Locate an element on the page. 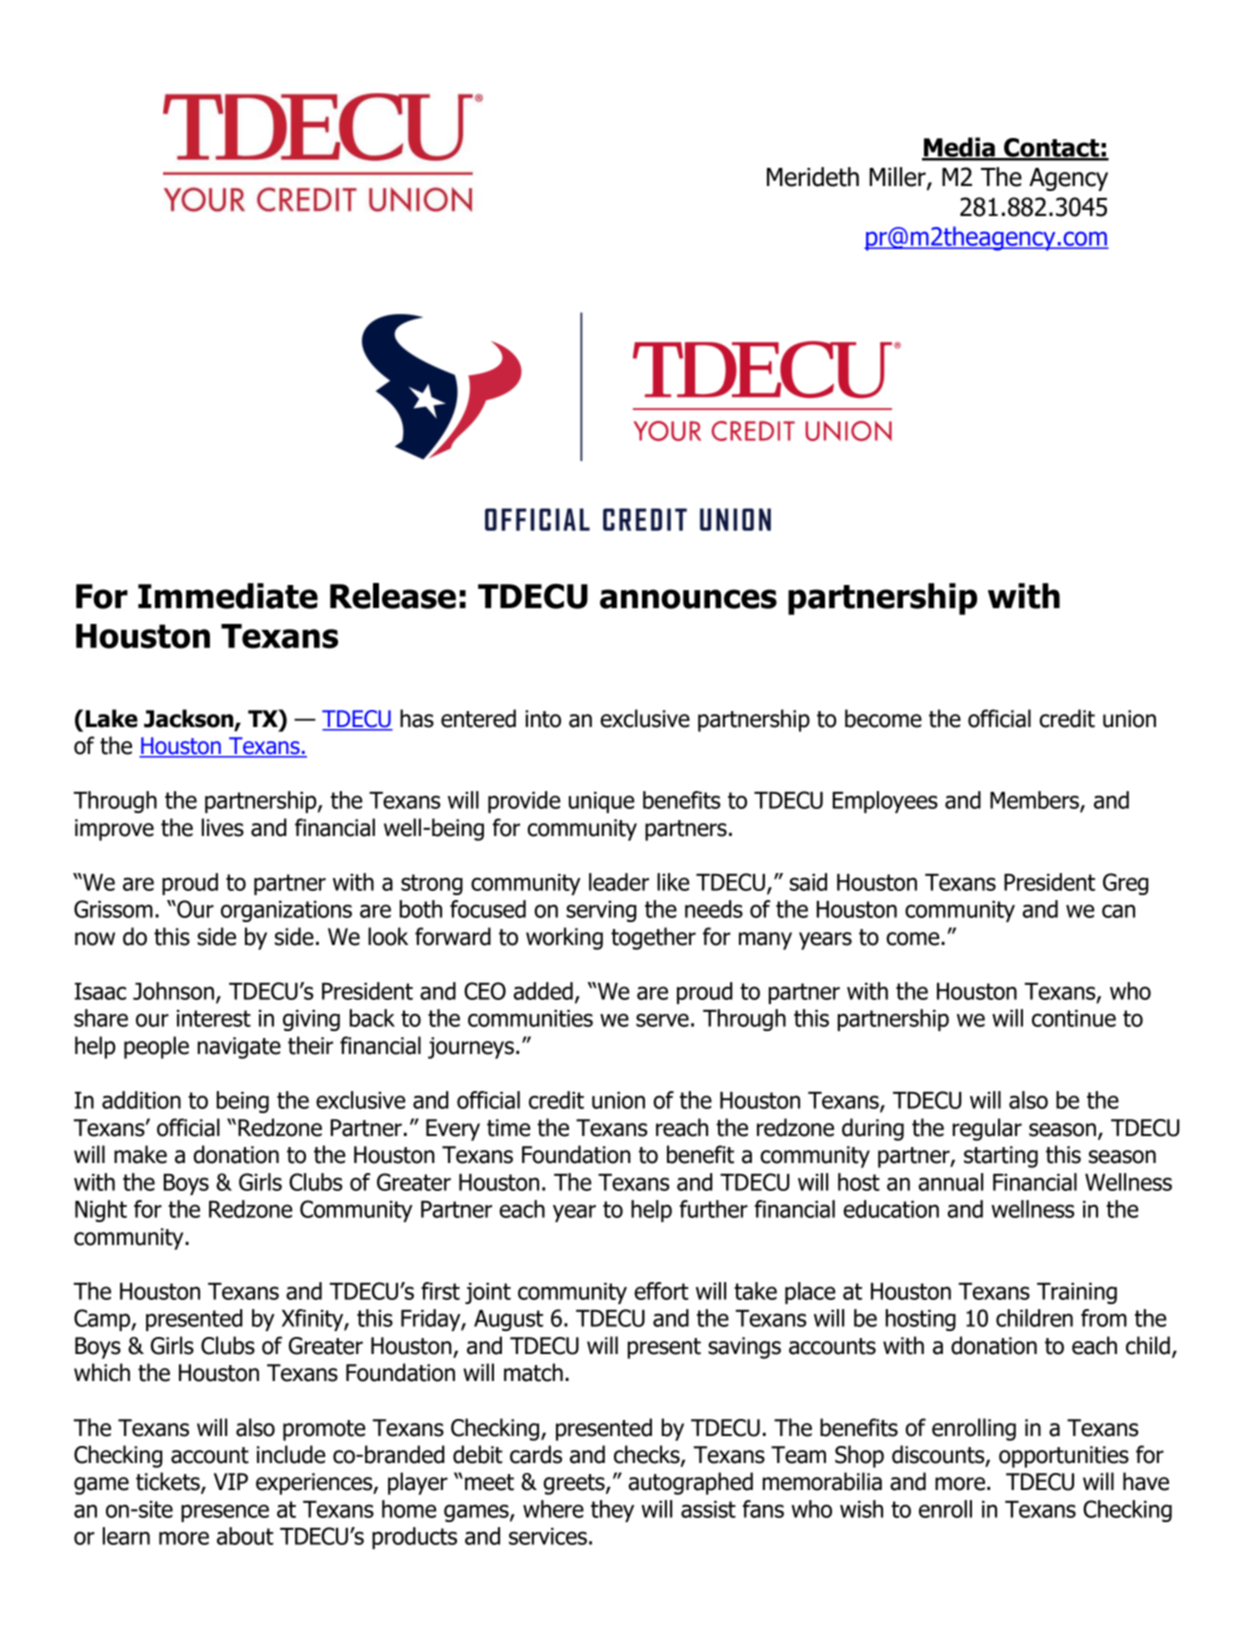 This document has width=1256, height=1626. Release is located at coordinates (393, 596).
